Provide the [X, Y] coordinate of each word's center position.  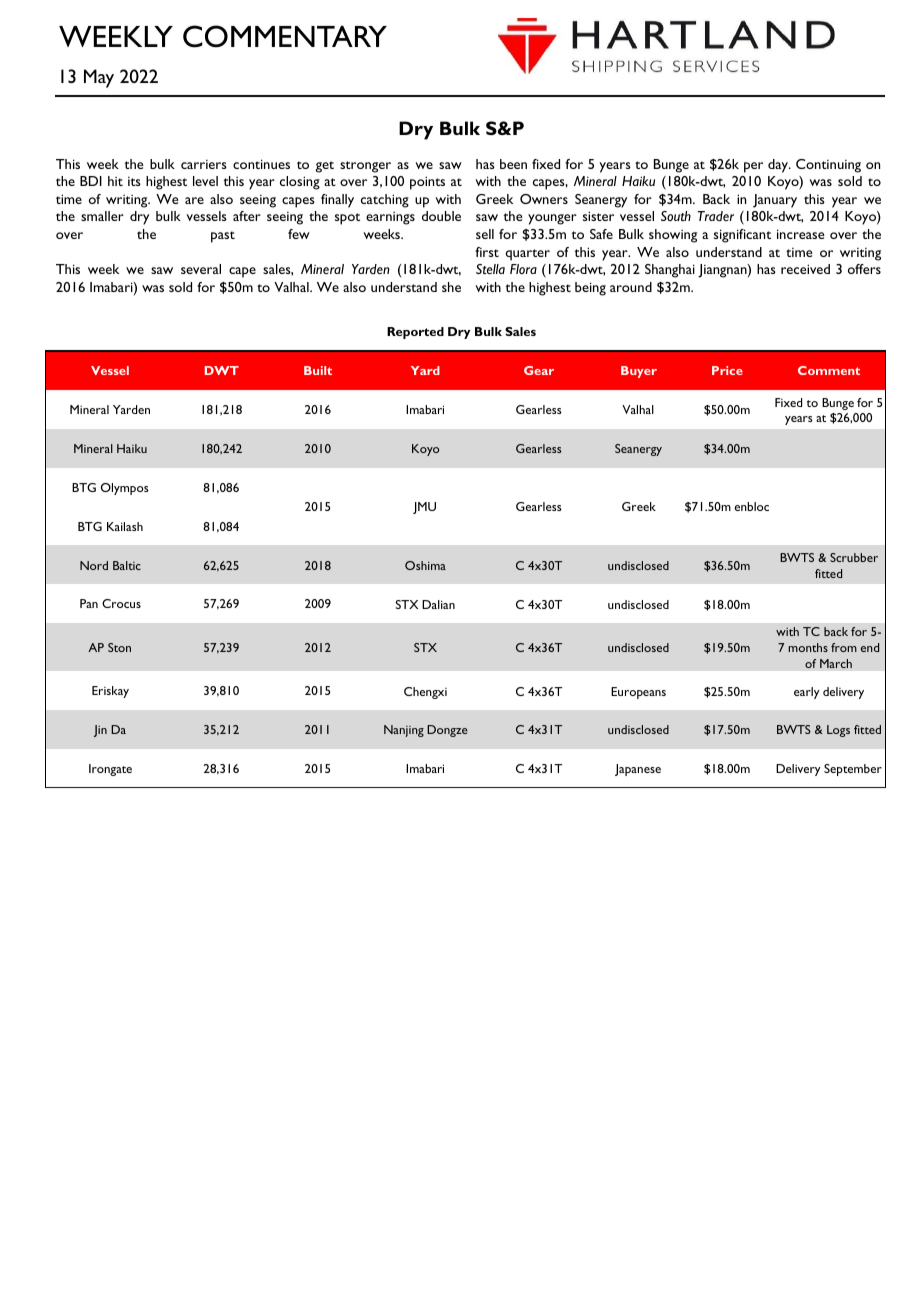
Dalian [438, 604]
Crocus [121, 603]
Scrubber [854, 557]
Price [727, 370]
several [201, 269]
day [779, 166]
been [513, 164]
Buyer [639, 372]
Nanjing [404, 731]
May [99, 78]
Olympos [125, 489]
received [805, 269]
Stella [490, 269]
